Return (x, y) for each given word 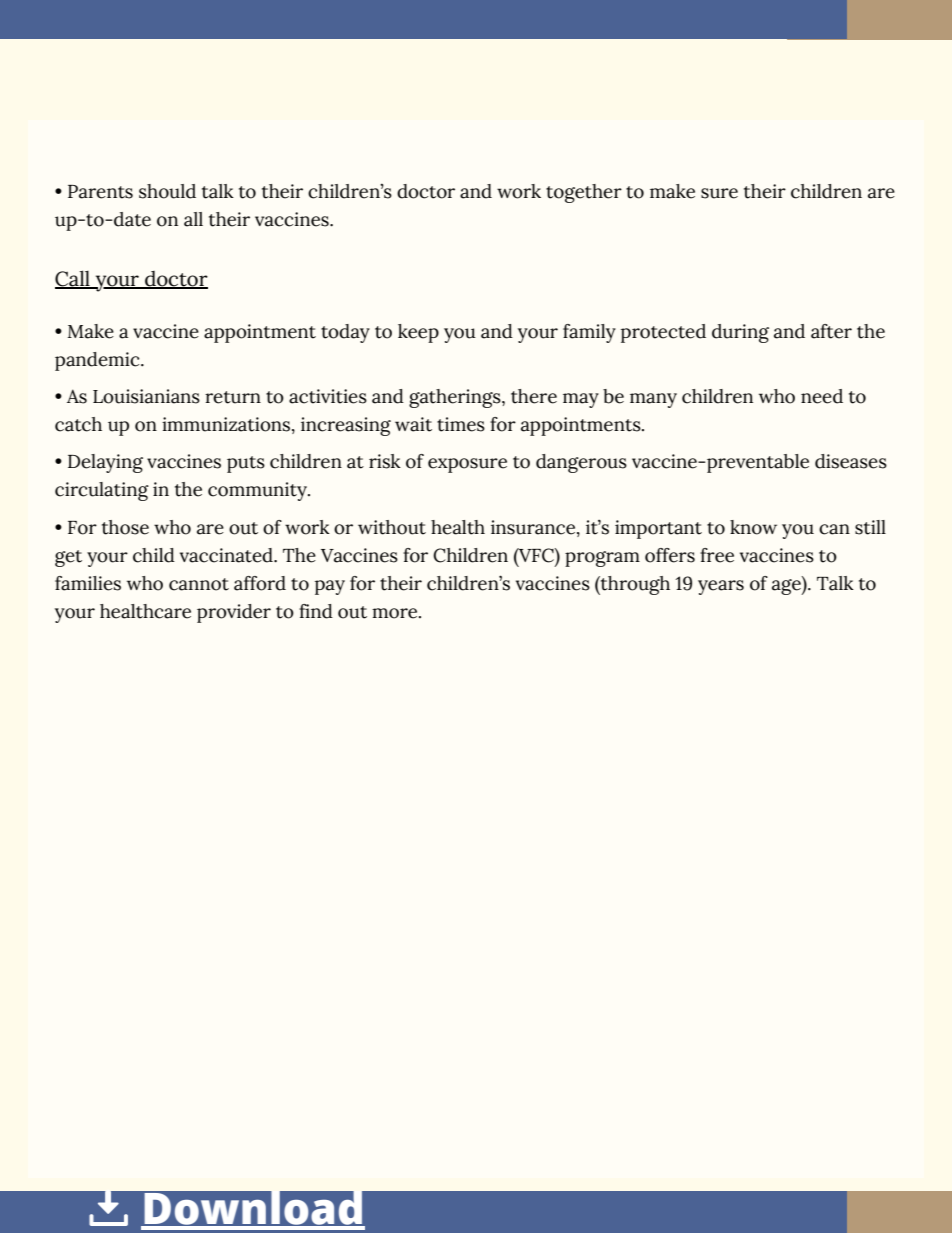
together (584, 193)
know (753, 527)
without (392, 527)
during (740, 333)
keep (418, 333)
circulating (102, 491)
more (396, 613)
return (233, 397)
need (822, 396)
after (831, 331)
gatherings (456, 398)
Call (73, 279)
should (167, 191)
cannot (199, 584)
